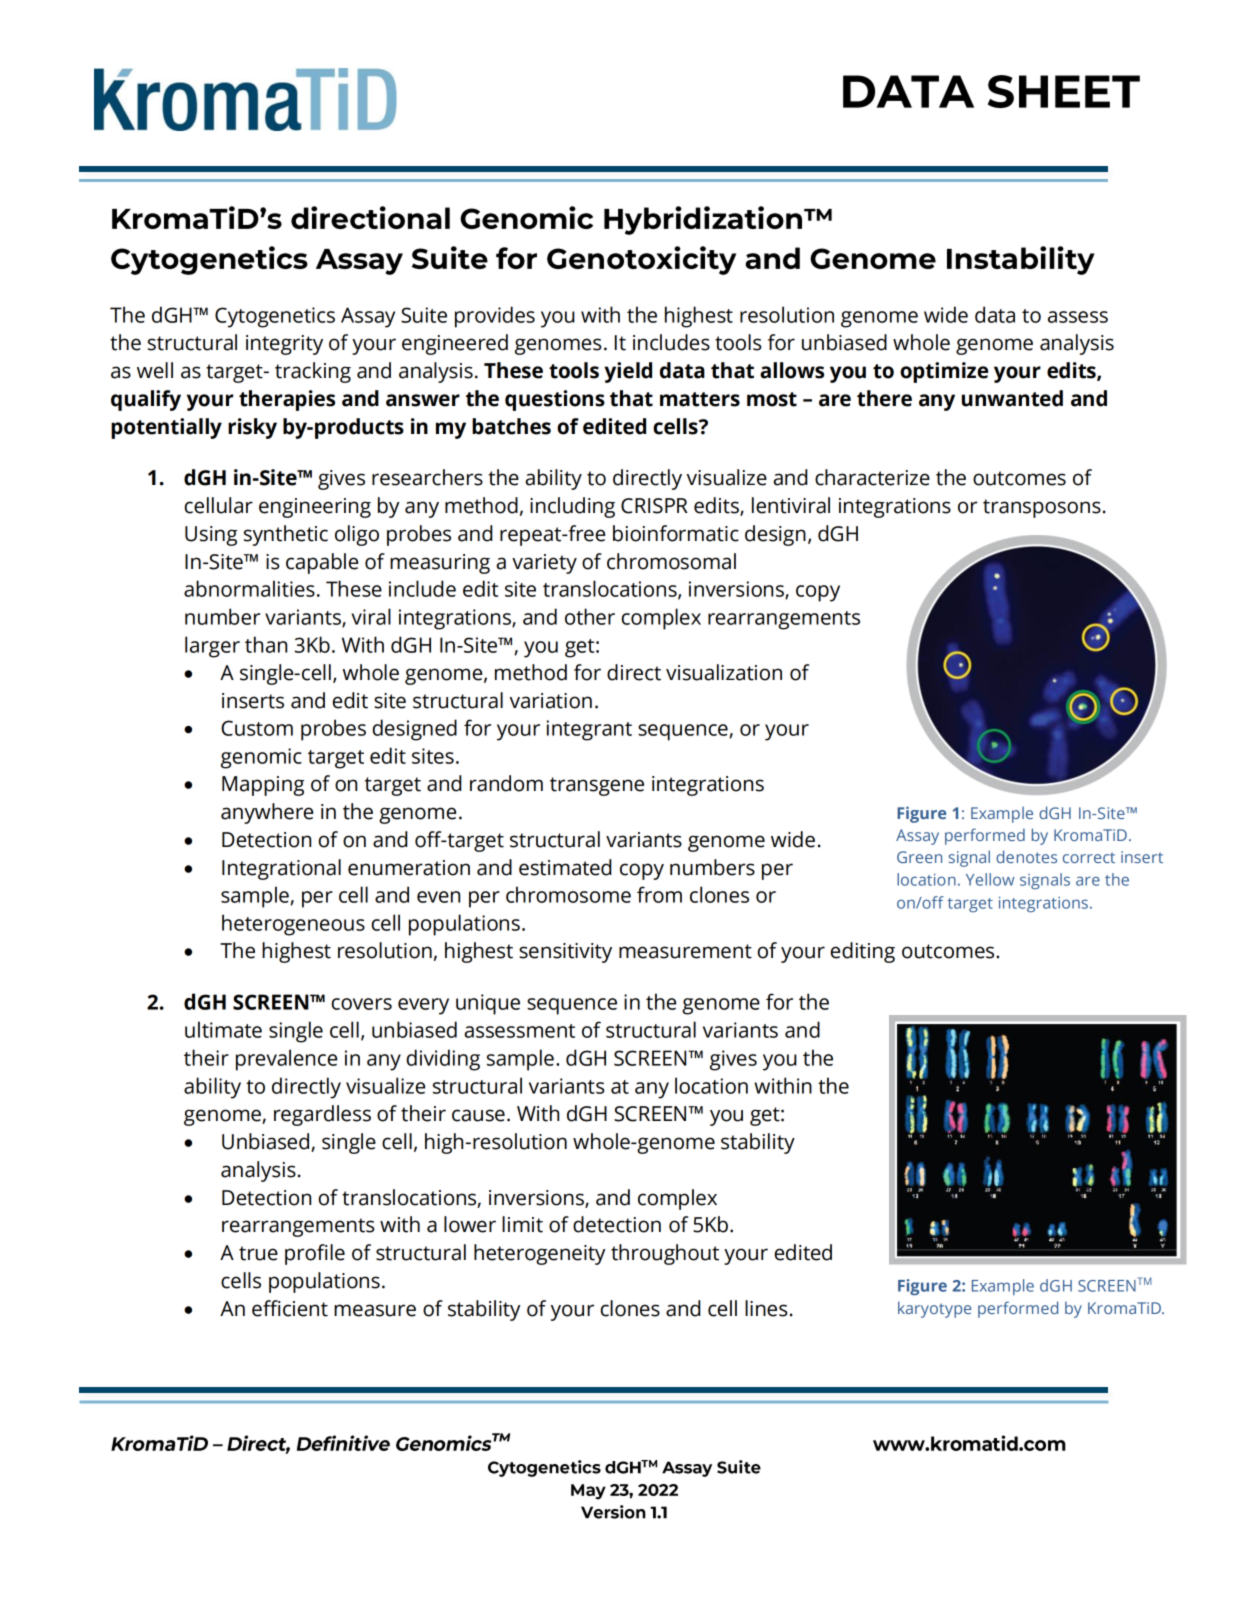  Describe the element at coordinates (258, 1253) in the page. I see `true` at that location.
